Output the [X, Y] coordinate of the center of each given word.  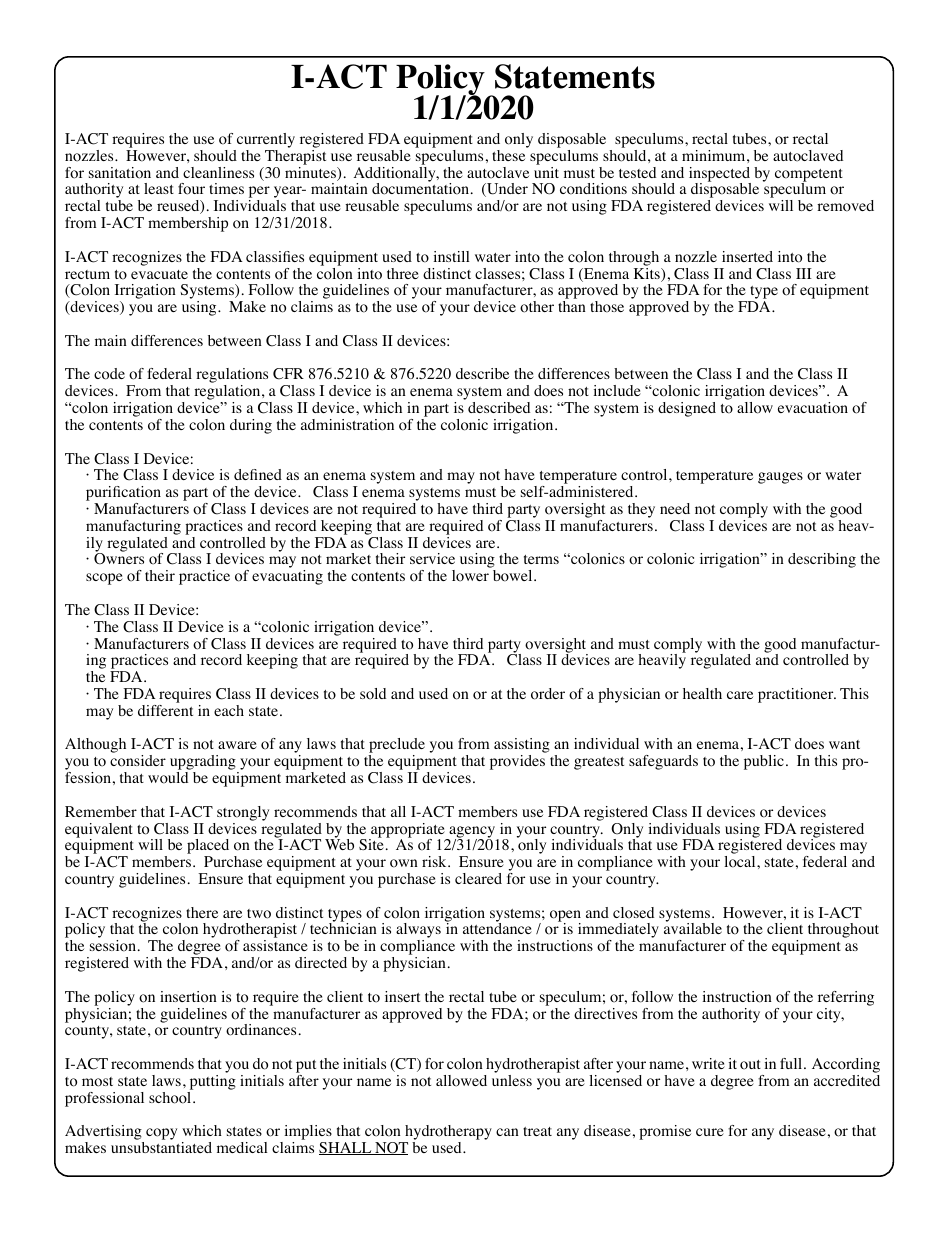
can [507, 1132]
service [432, 558]
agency [471, 833]
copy [161, 1134]
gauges [780, 478]
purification [123, 495]
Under [506, 190]
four [191, 189]
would [168, 778]
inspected [720, 175]
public [764, 762]
